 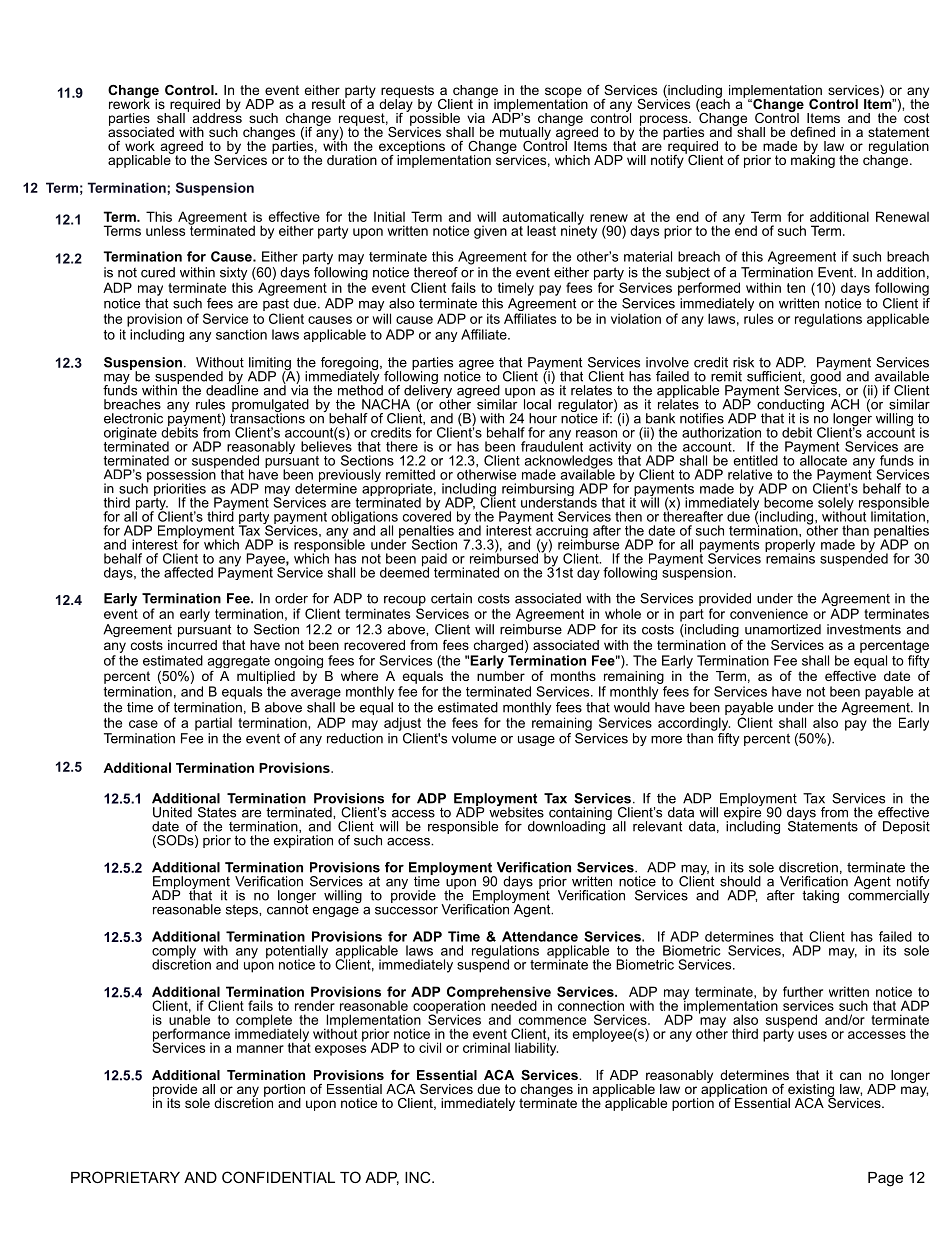 What do you see at coordinates (820, 896) in the image?
I see `taking` at bounding box center [820, 896].
